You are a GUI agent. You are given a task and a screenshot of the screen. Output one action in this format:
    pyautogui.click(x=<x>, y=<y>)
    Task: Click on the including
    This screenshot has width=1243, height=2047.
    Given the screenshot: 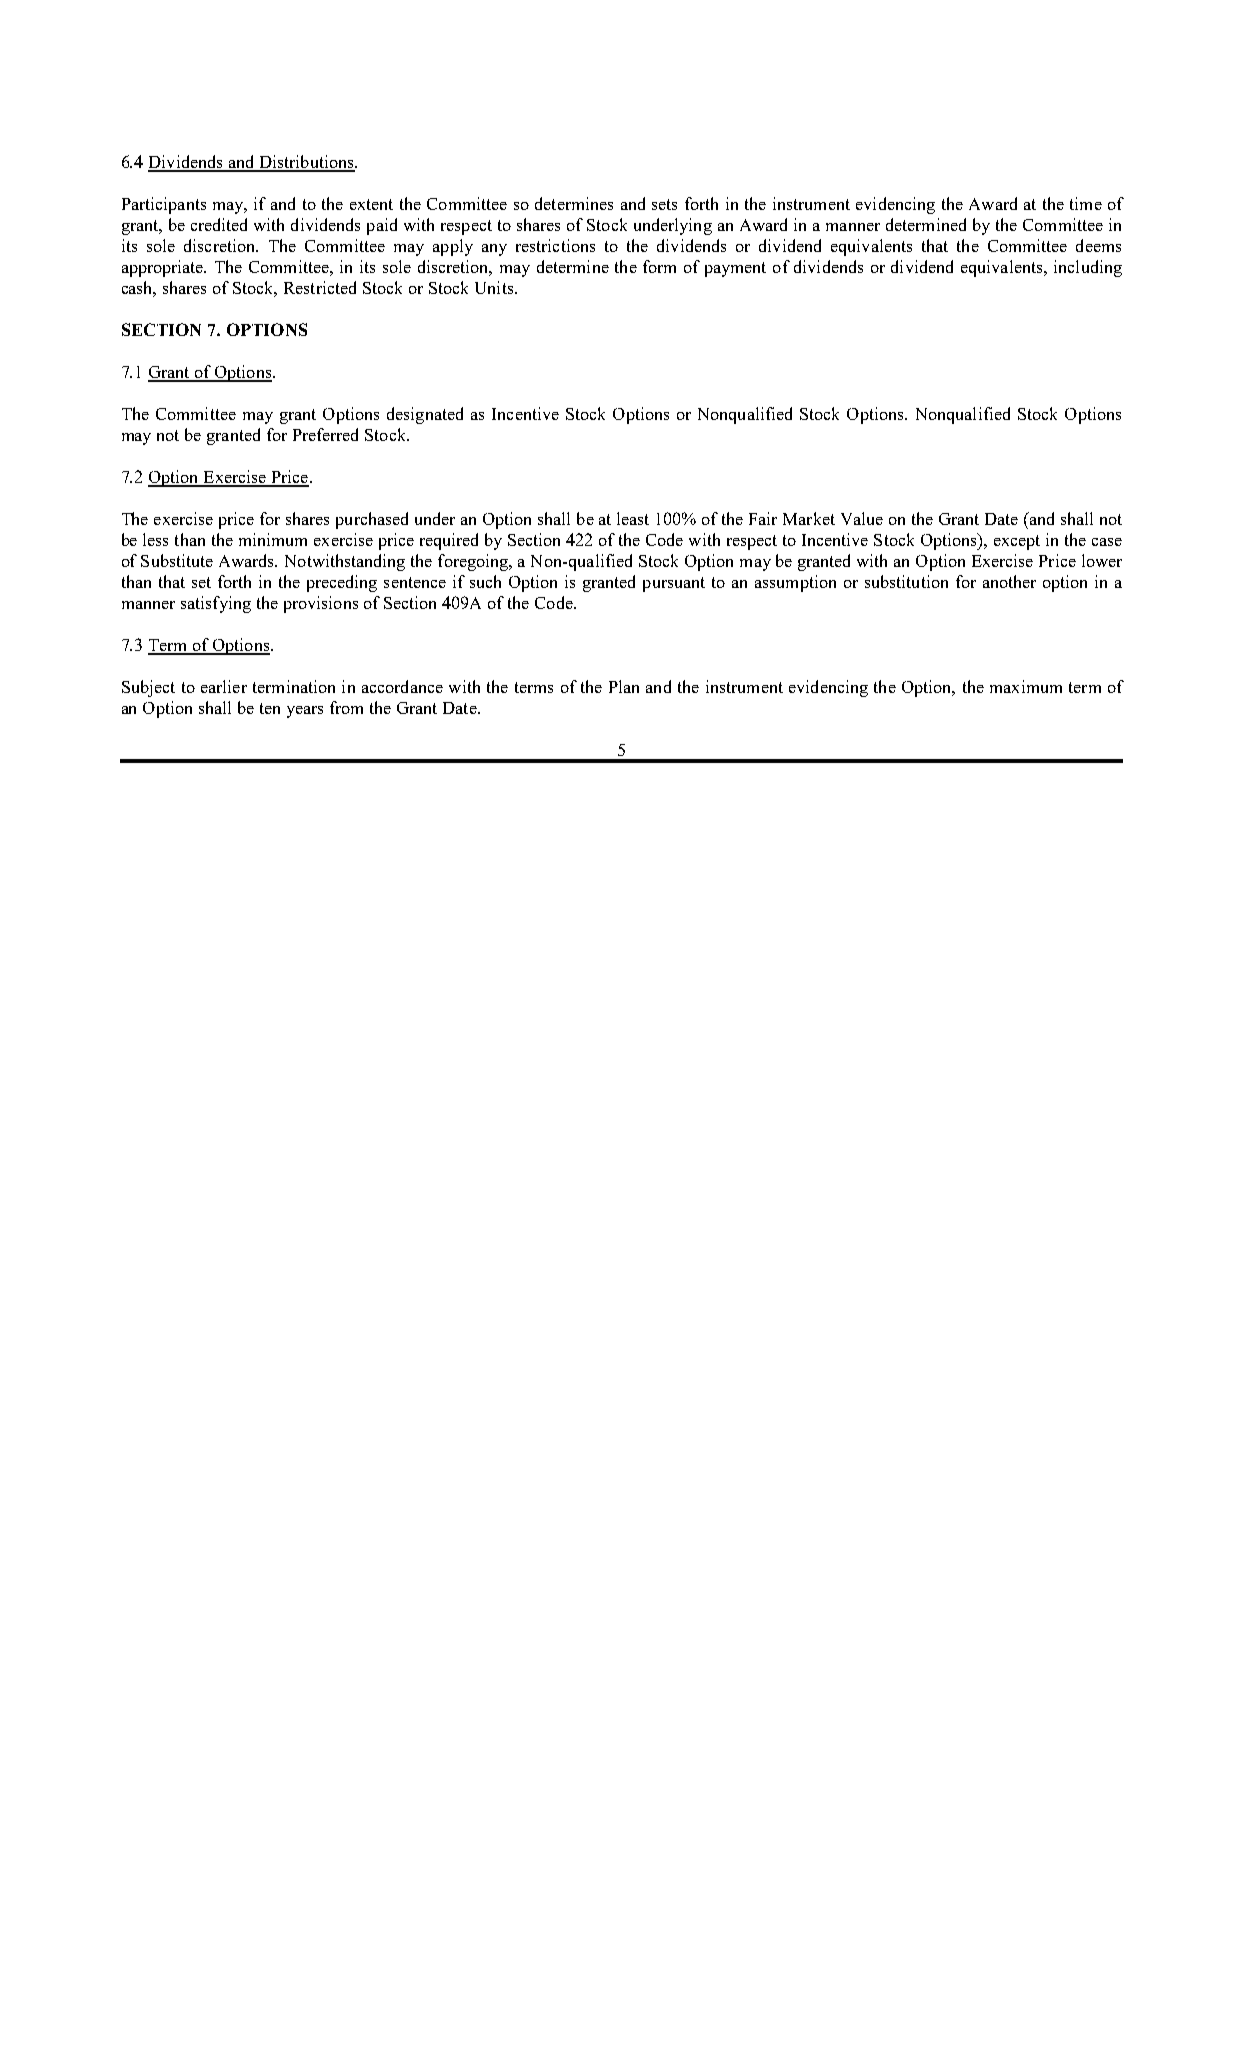 What is the action you would take?
    pyautogui.click(x=1088, y=268)
